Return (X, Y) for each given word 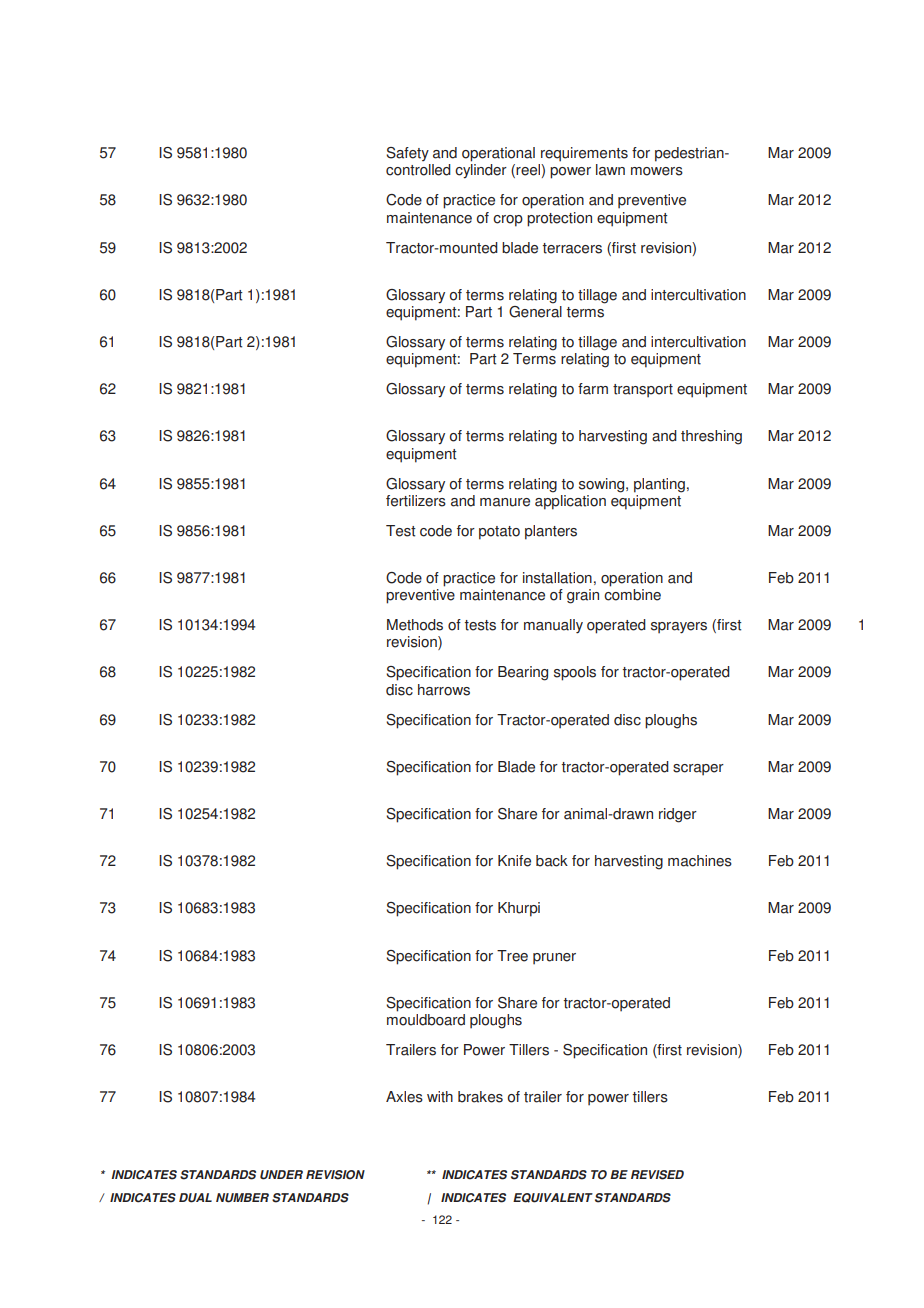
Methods (415, 625)
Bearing (523, 673)
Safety (407, 154)
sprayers (679, 628)
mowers (657, 171)
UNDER (281, 1175)
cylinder (481, 171)
